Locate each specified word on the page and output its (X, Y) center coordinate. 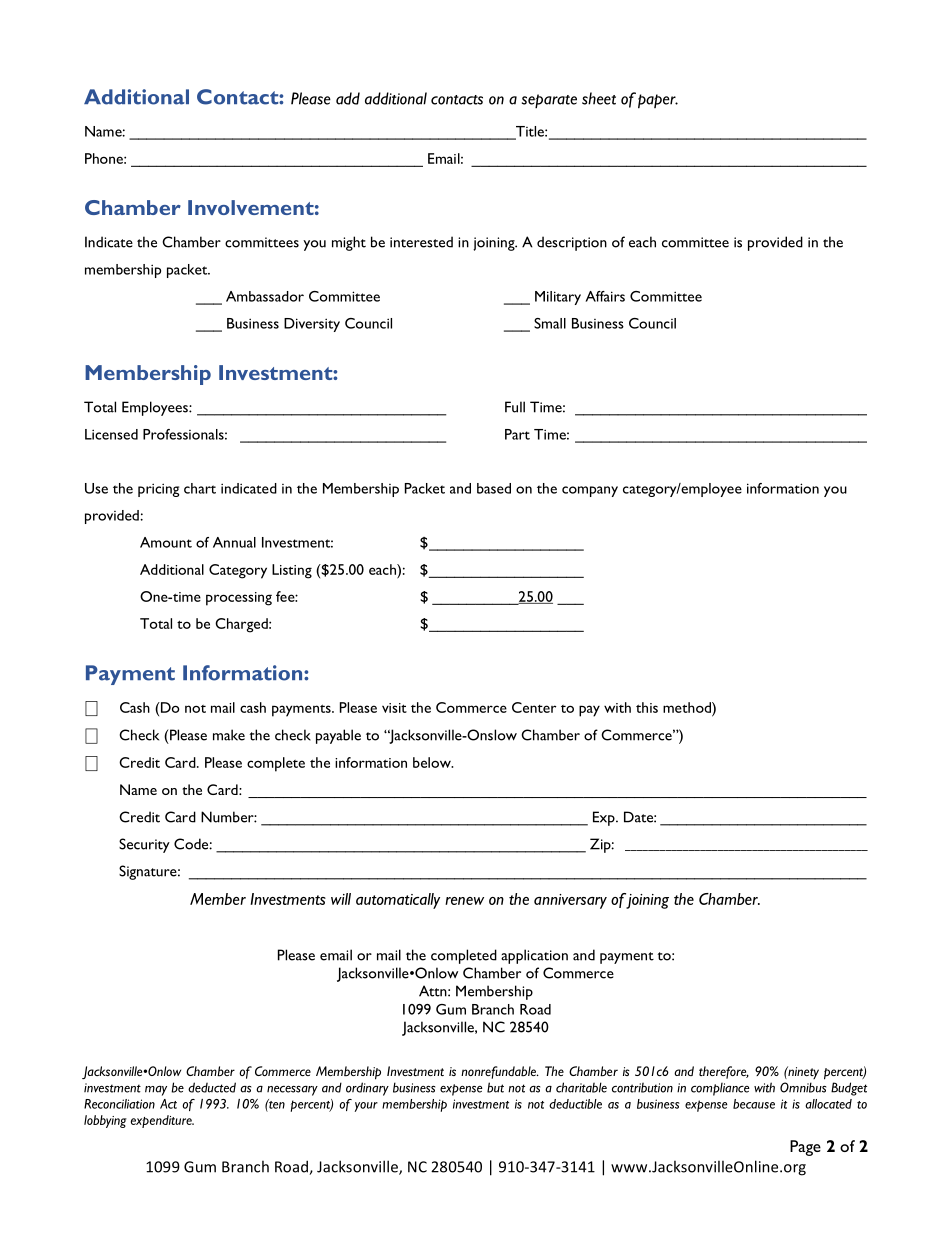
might (349, 243)
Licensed (111, 434)
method (688, 707)
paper (658, 101)
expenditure (162, 1121)
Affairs (605, 296)
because (754, 1104)
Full (515, 407)
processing (239, 599)
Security (144, 845)
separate (549, 101)
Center (534, 707)
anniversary (570, 901)
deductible (575, 1104)
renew (464, 901)
